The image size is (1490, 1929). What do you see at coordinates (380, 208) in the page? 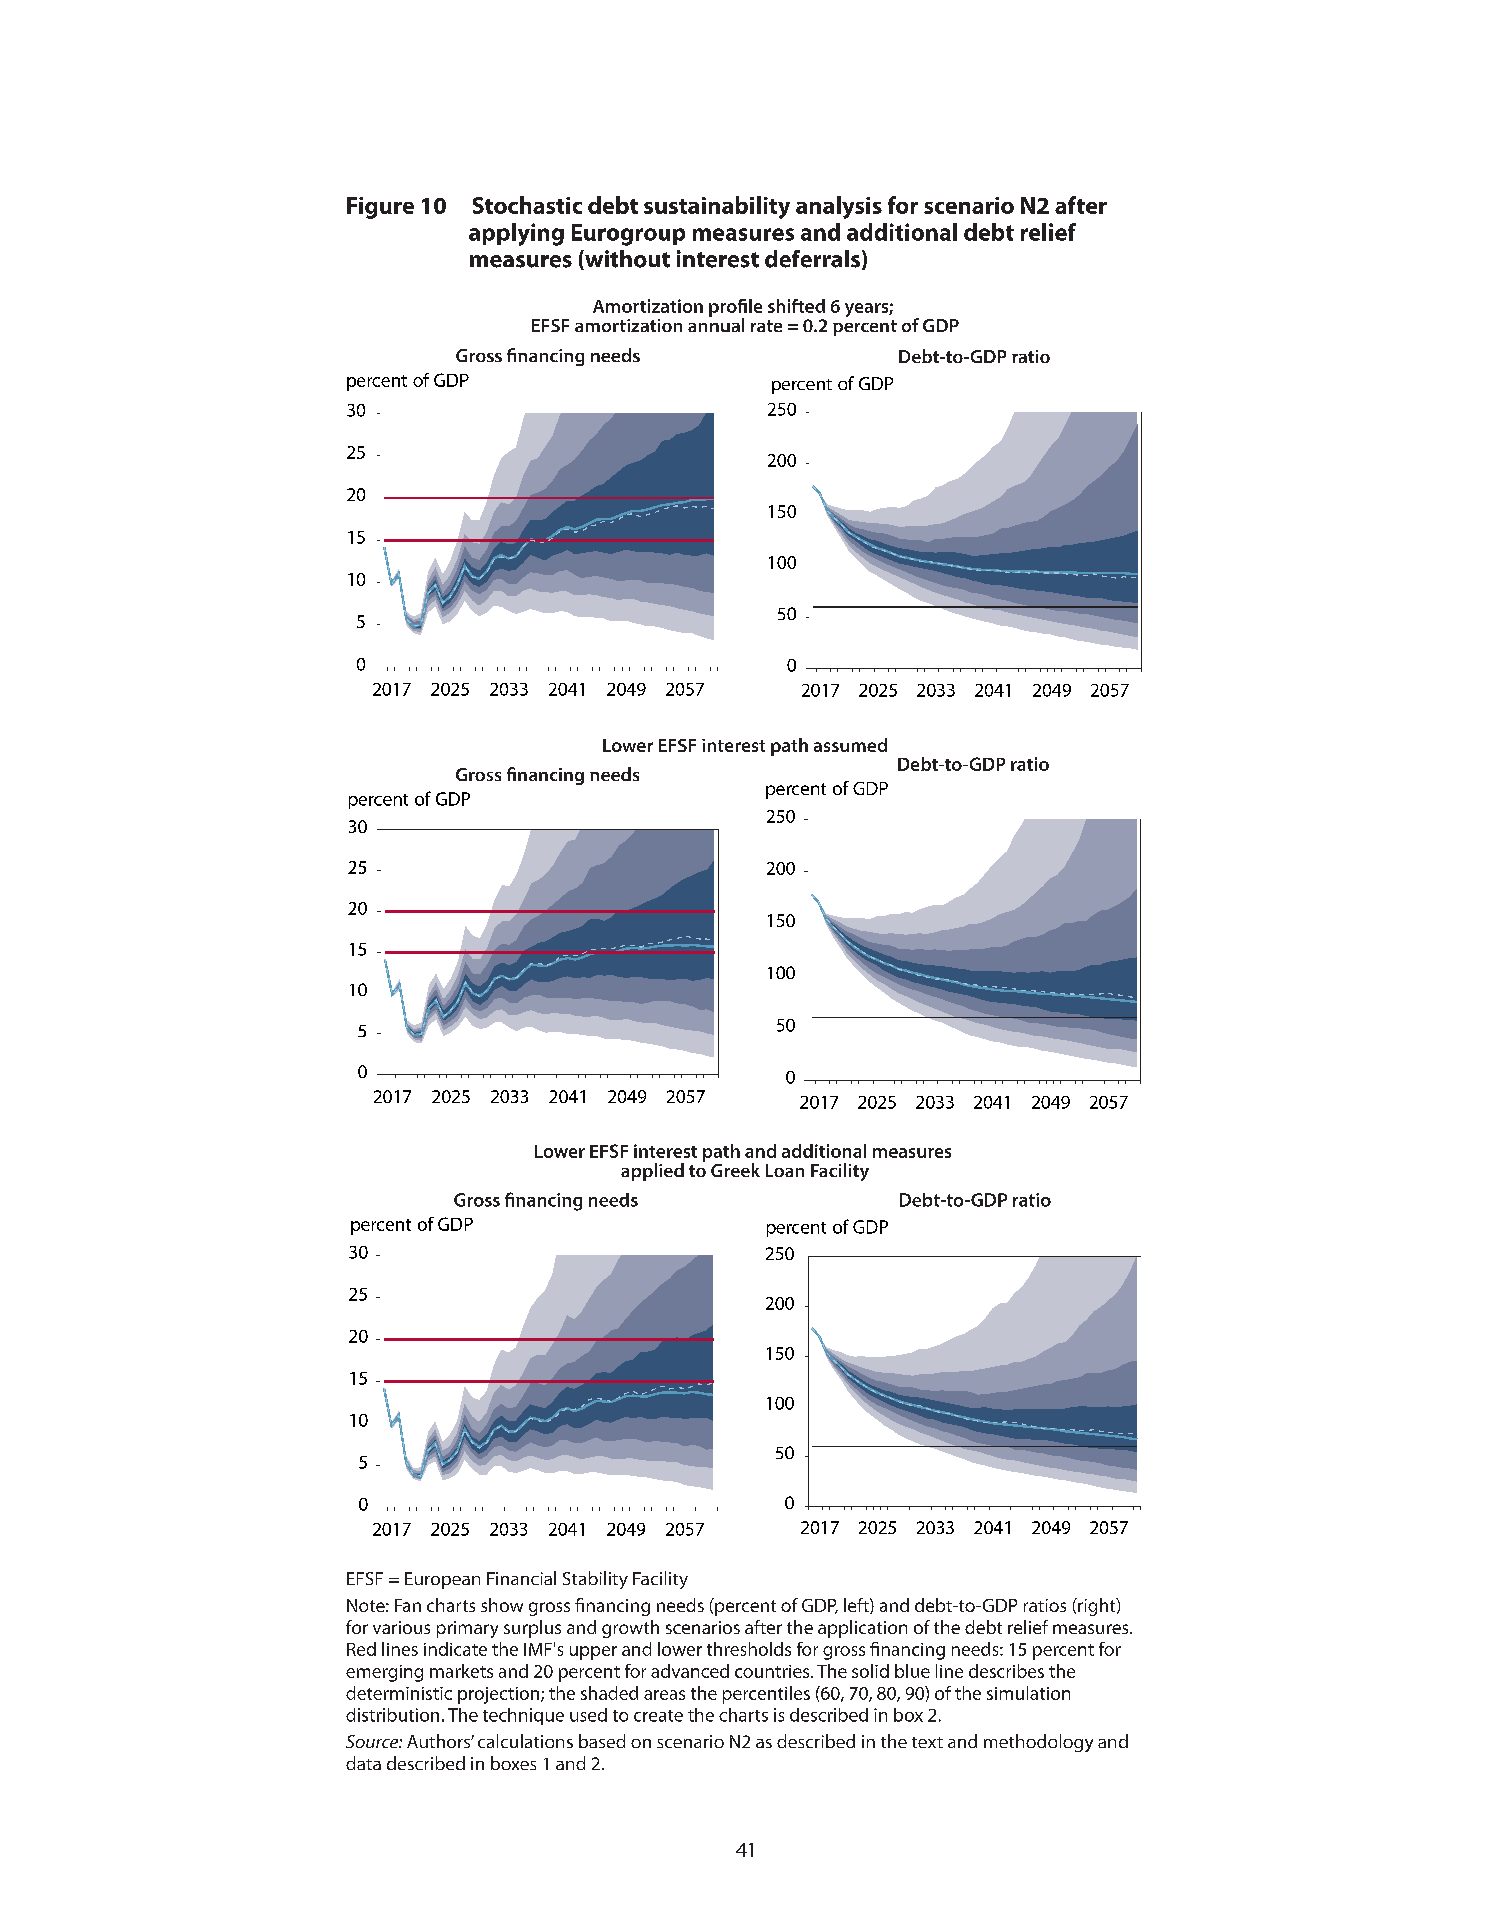
I see `Figure` at bounding box center [380, 208].
